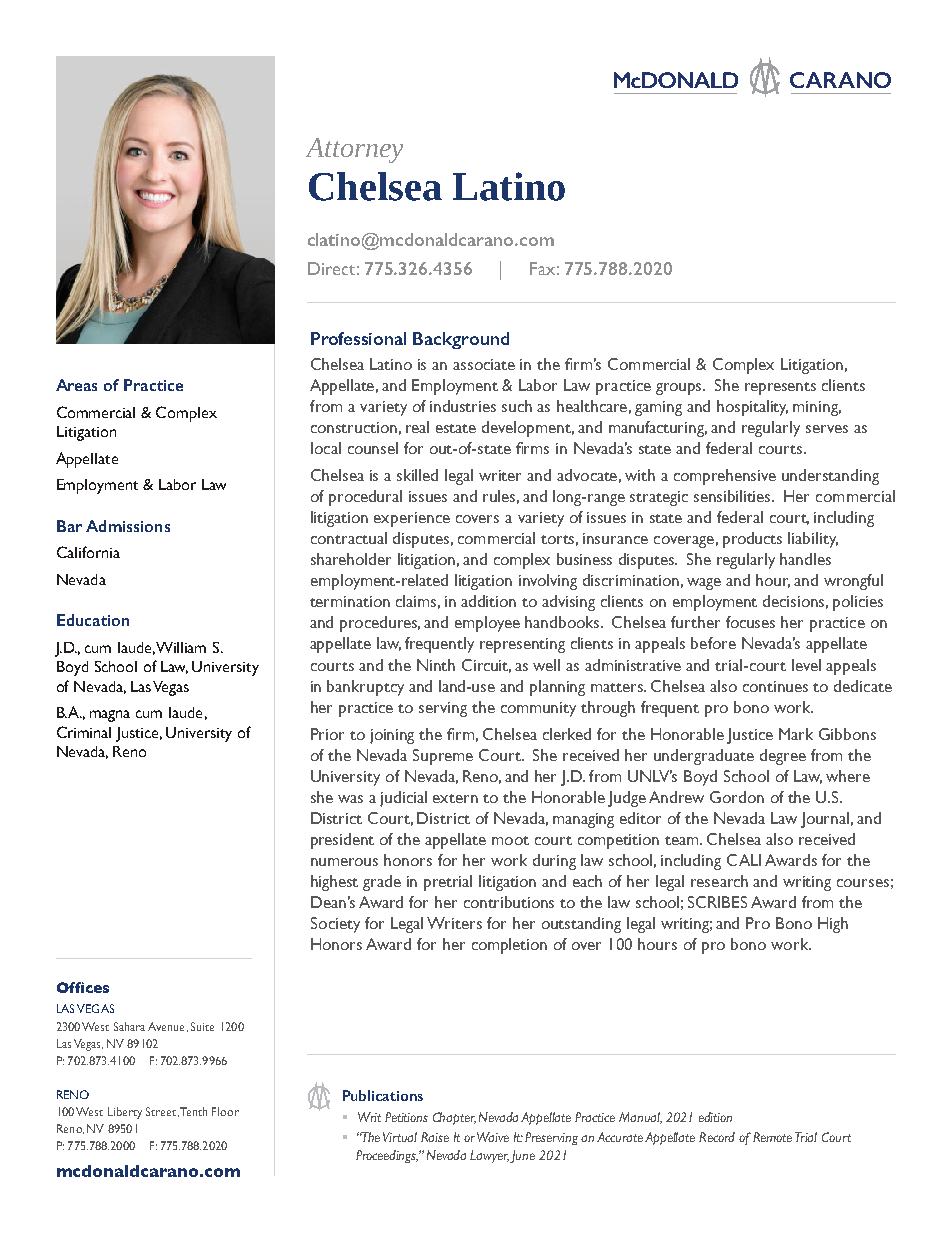  I want to click on Gordon, so click(737, 797).
